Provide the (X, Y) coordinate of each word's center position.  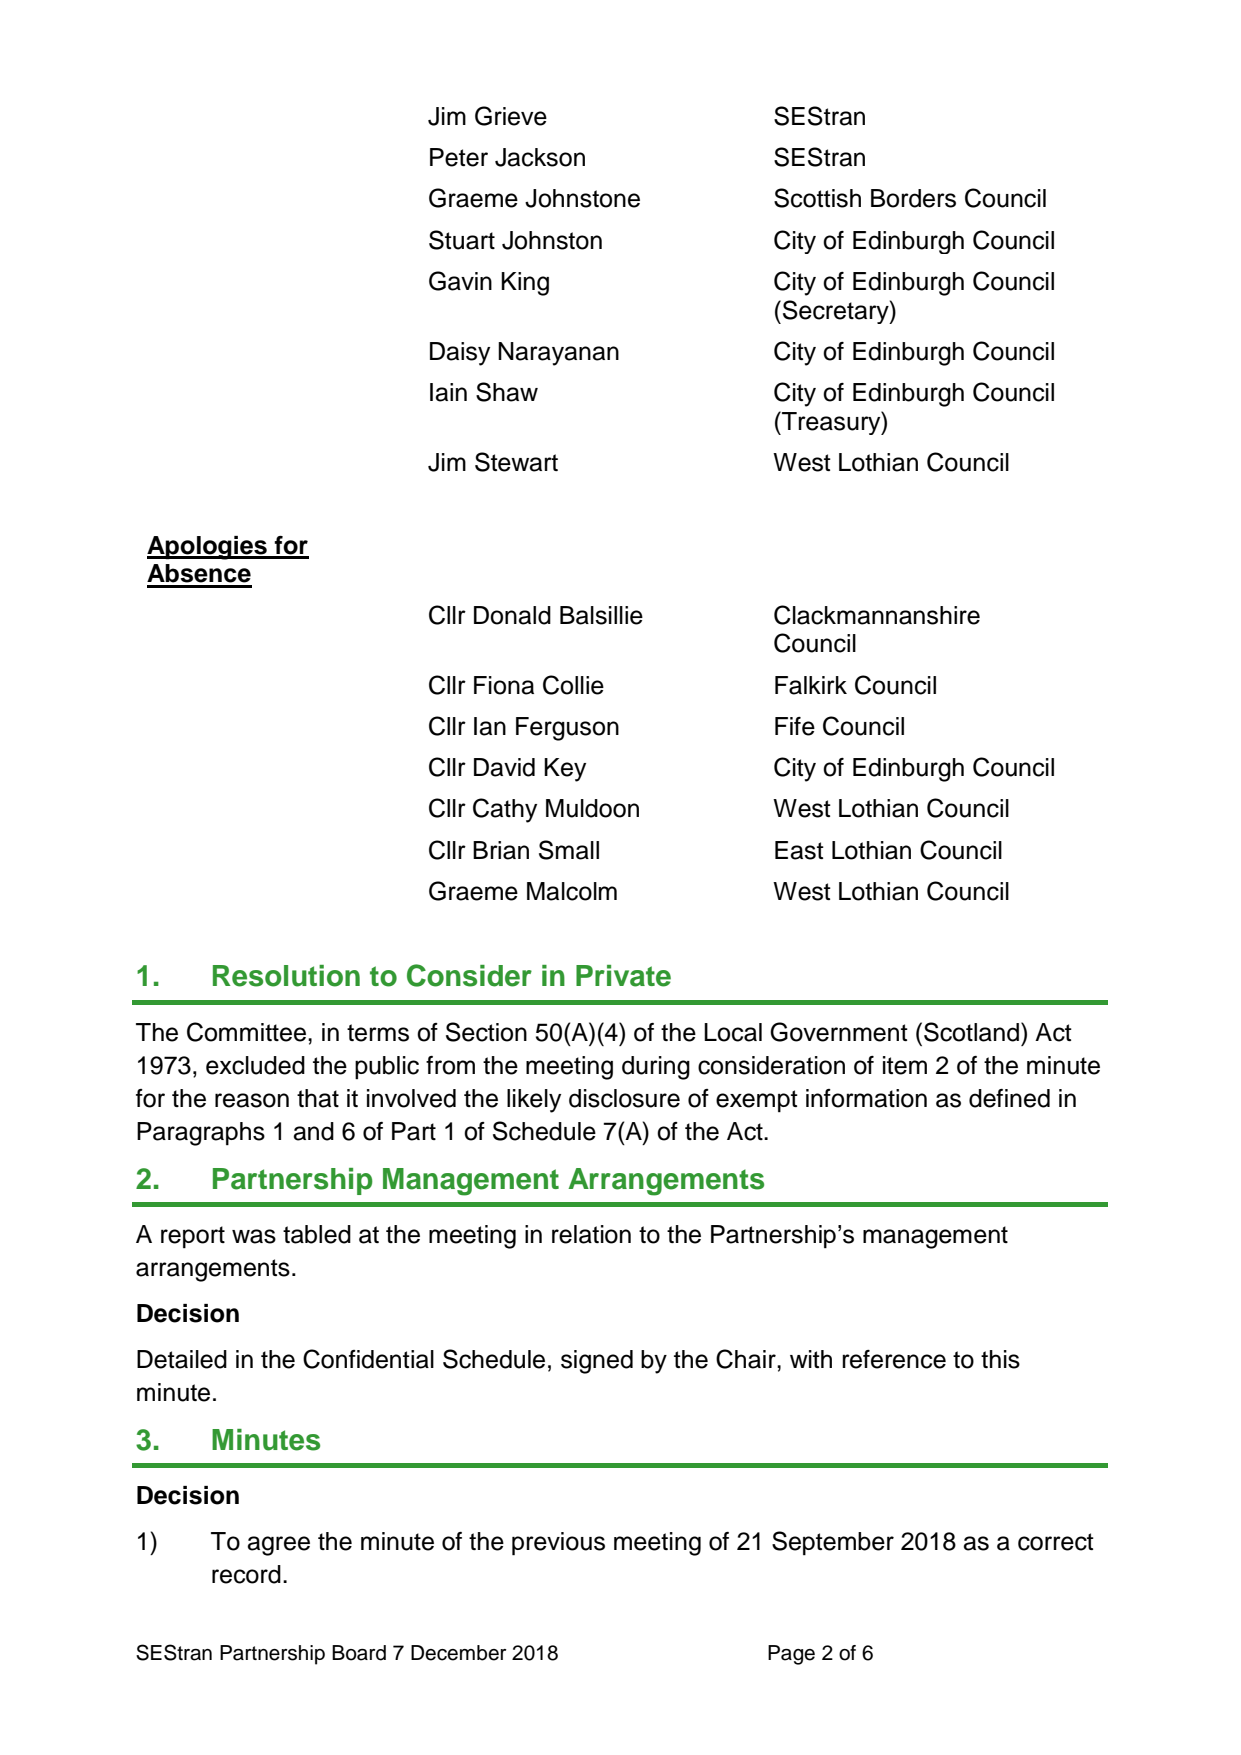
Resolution (286, 976)
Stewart (516, 462)
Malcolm (572, 891)
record (246, 1574)
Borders (913, 198)
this (1000, 1359)
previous (558, 1544)
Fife (795, 726)
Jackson (540, 157)
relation (591, 1234)
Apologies (208, 548)
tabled (317, 1234)
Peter (459, 157)
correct (1056, 1542)
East (799, 850)
